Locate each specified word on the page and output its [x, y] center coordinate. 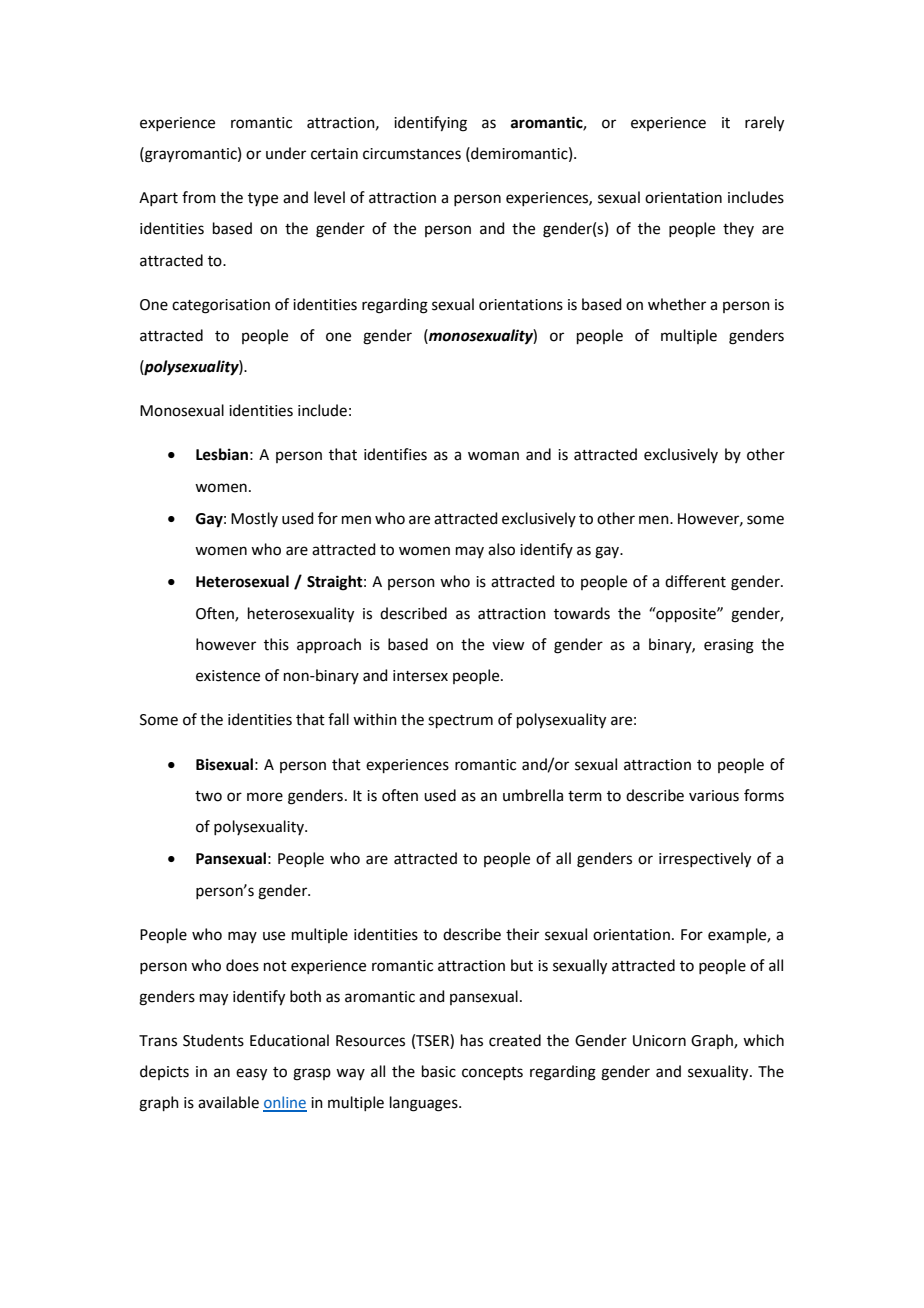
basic [439, 1071]
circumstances [412, 154]
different [695, 581]
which [763, 1040]
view [508, 645]
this [276, 644]
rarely [764, 124]
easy [251, 1074]
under [286, 153]
